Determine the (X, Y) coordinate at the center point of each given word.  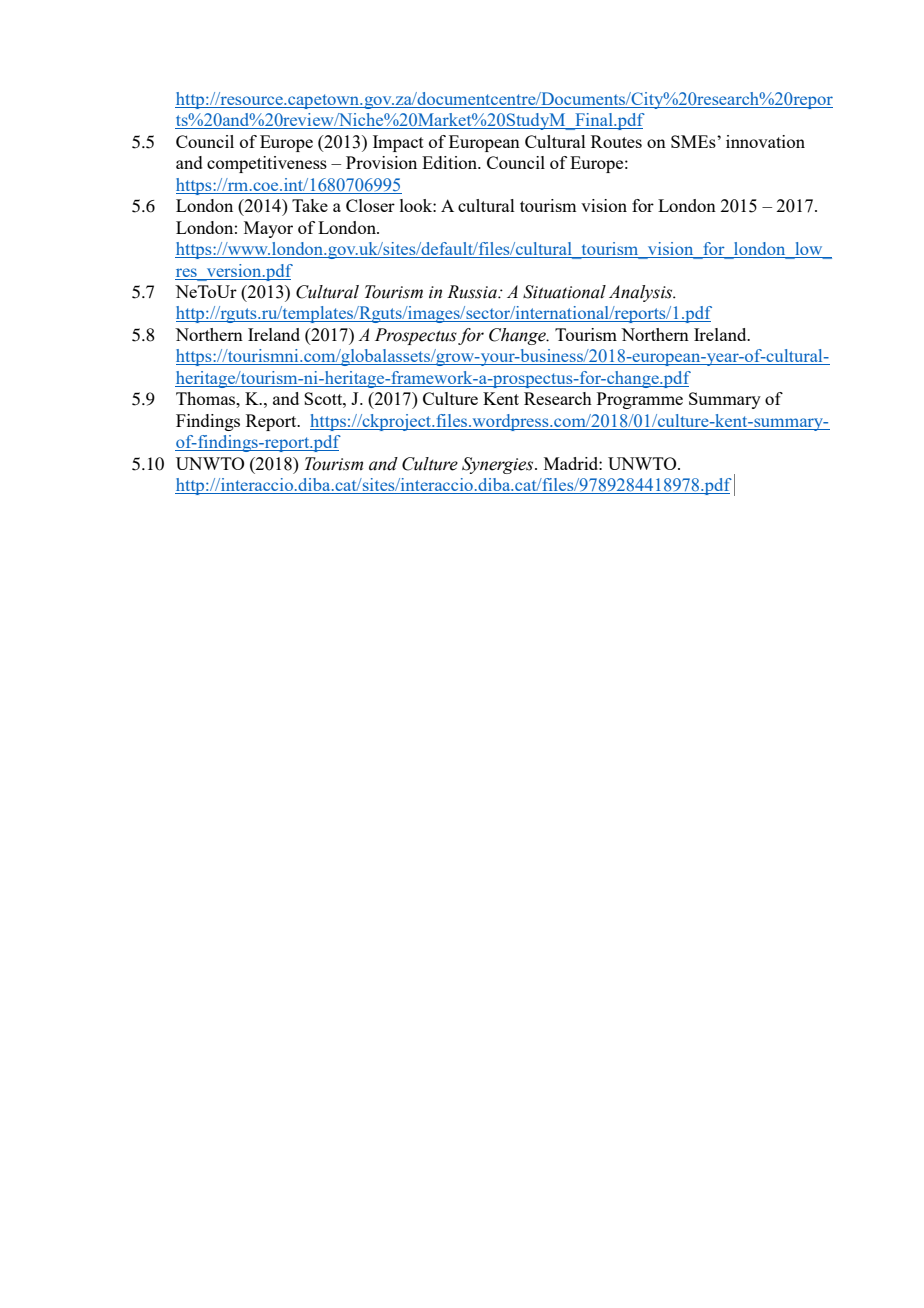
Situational (564, 292)
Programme (640, 400)
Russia (473, 292)
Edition (451, 162)
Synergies (499, 465)
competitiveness (267, 164)
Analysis (642, 293)
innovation (765, 141)
